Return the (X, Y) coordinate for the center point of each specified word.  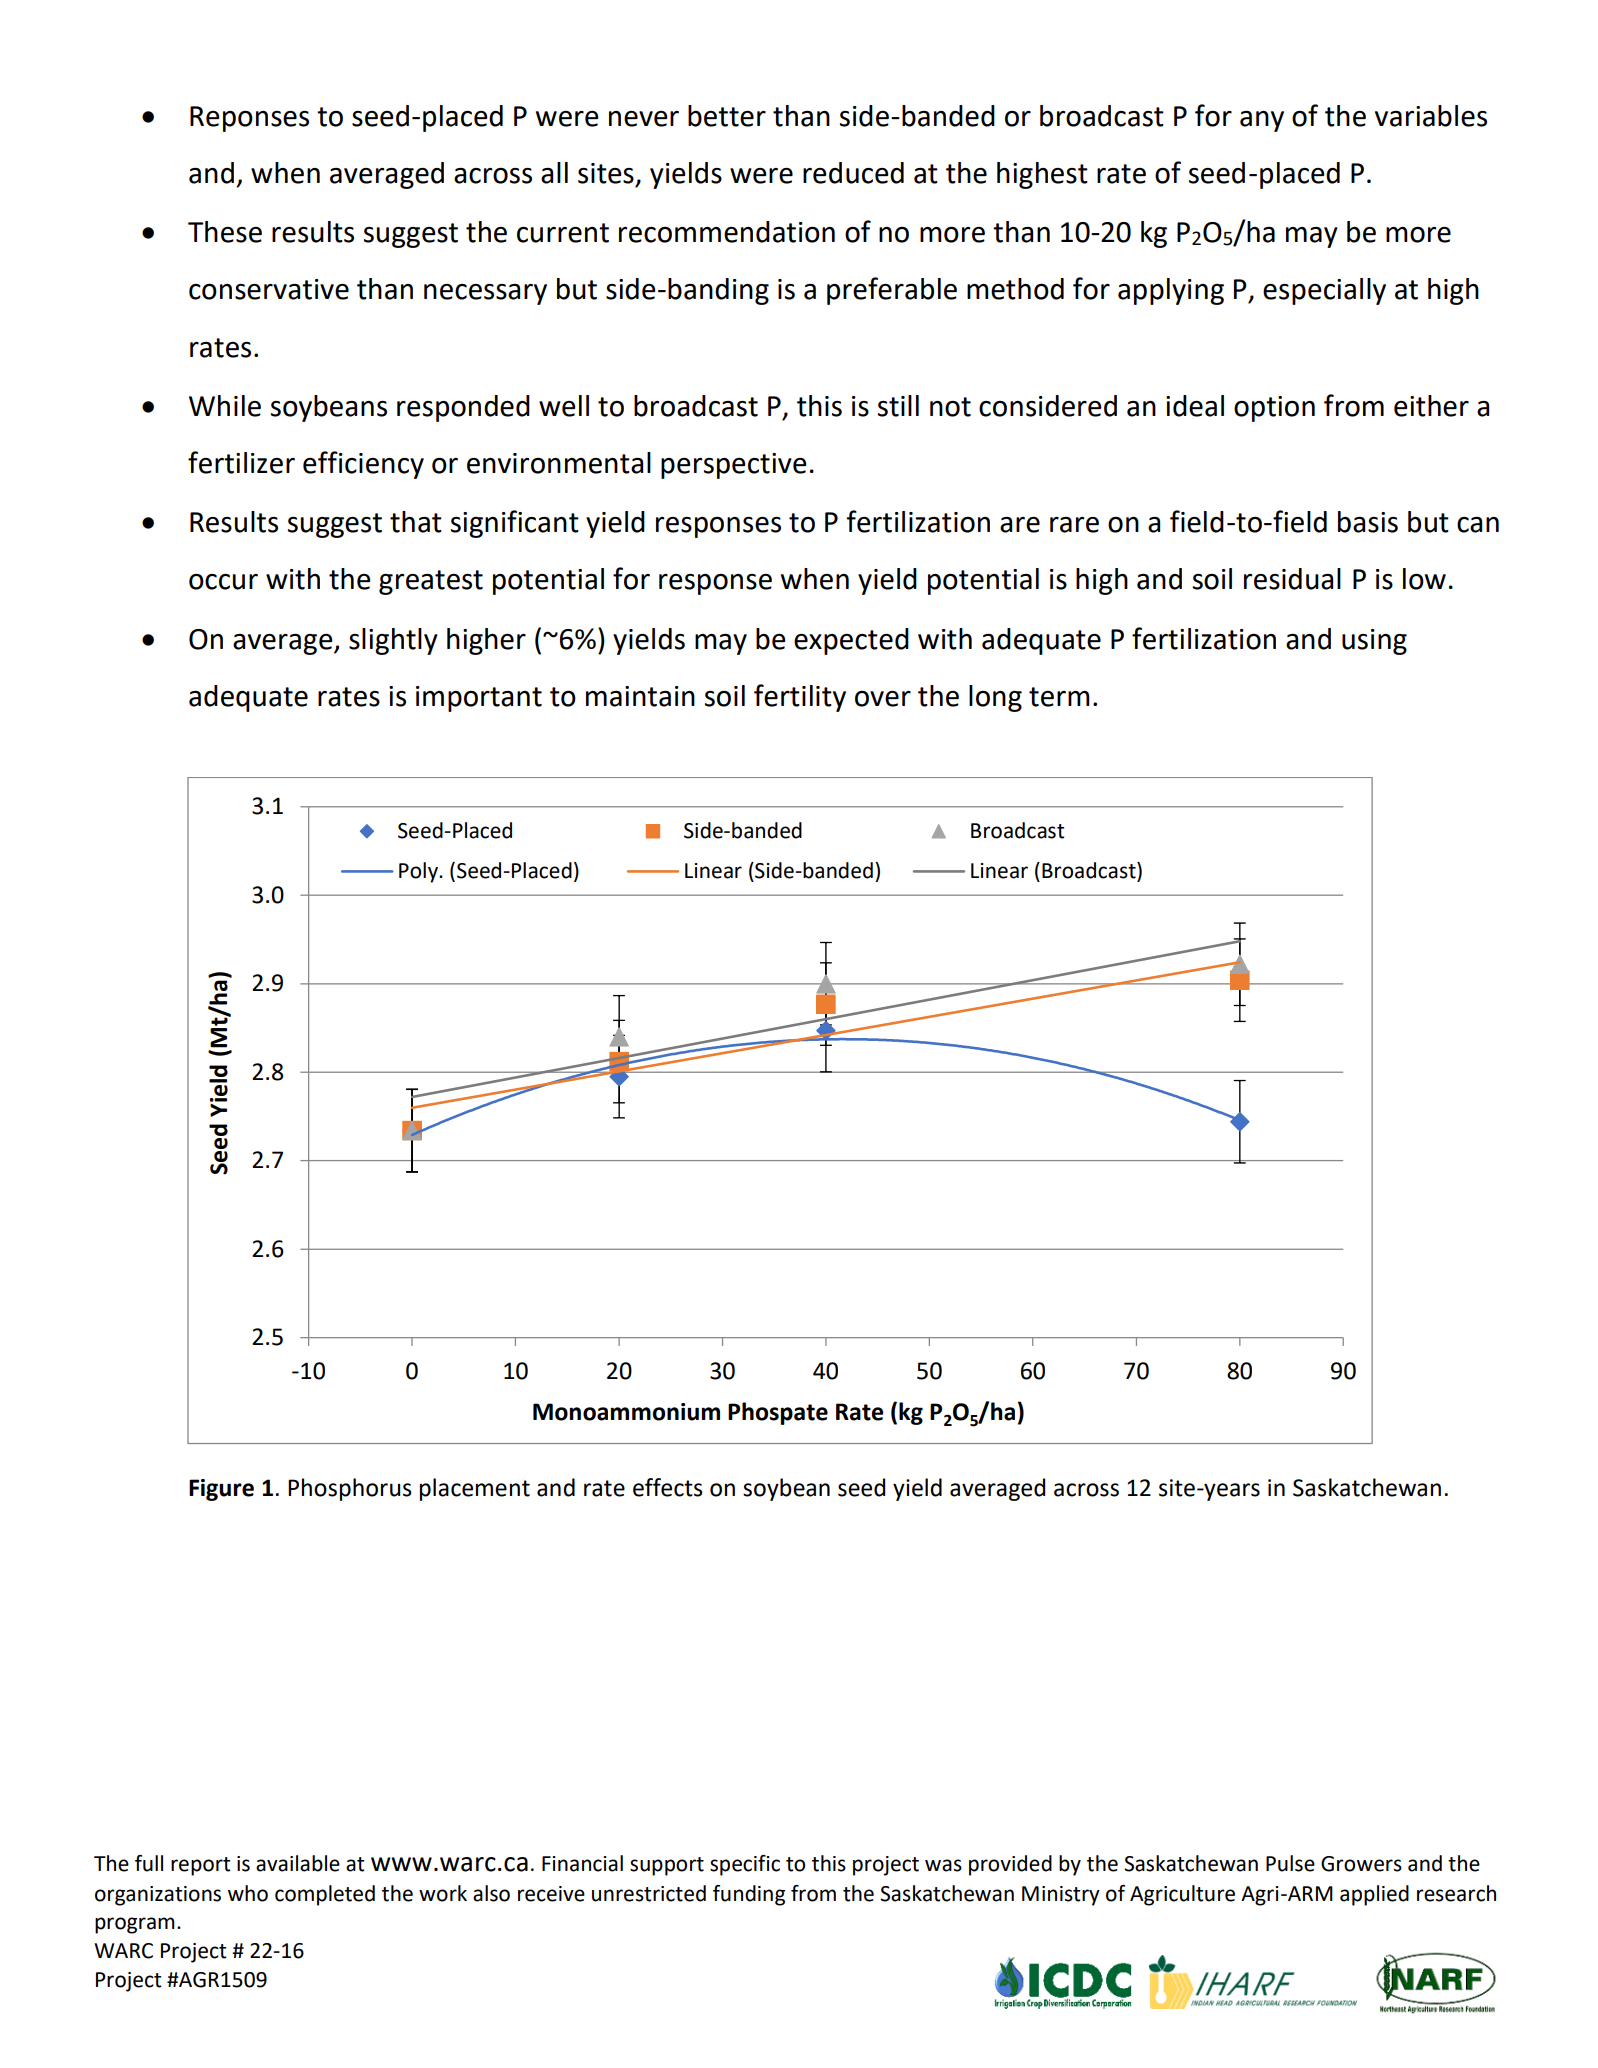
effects (668, 1487)
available (298, 1863)
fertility (800, 698)
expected (851, 641)
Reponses (249, 119)
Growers (1361, 1864)
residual (1292, 579)
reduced (853, 173)
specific (745, 1865)
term (1059, 697)
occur (223, 582)
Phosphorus (350, 1489)
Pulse (1290, 1863)
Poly (419, 872)
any (1262, 121)
